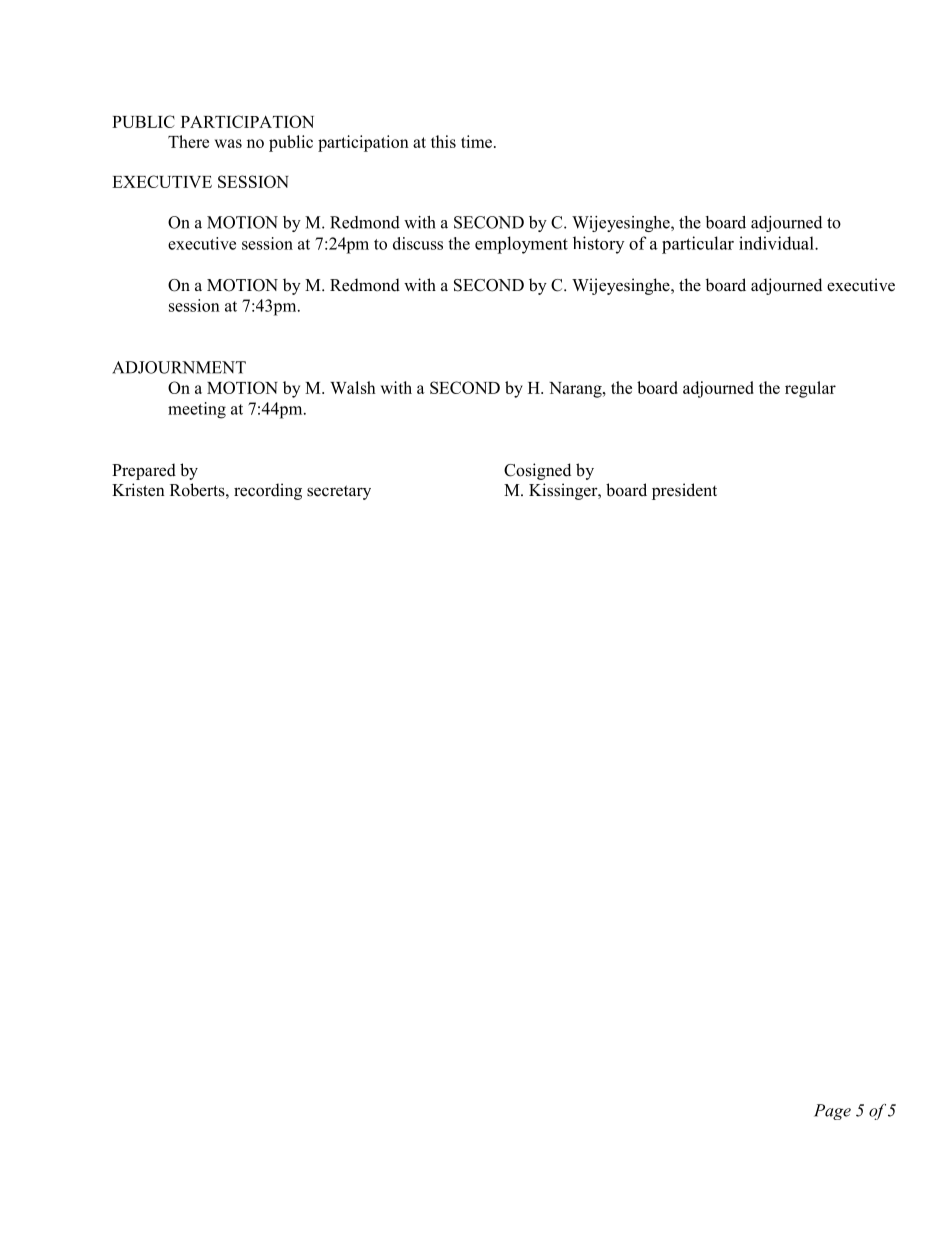 The height and width of the page is (1233, 952). What do you see at coordinates (228, 143) in the page?
I see `was` at bounding box center [228, 143].
